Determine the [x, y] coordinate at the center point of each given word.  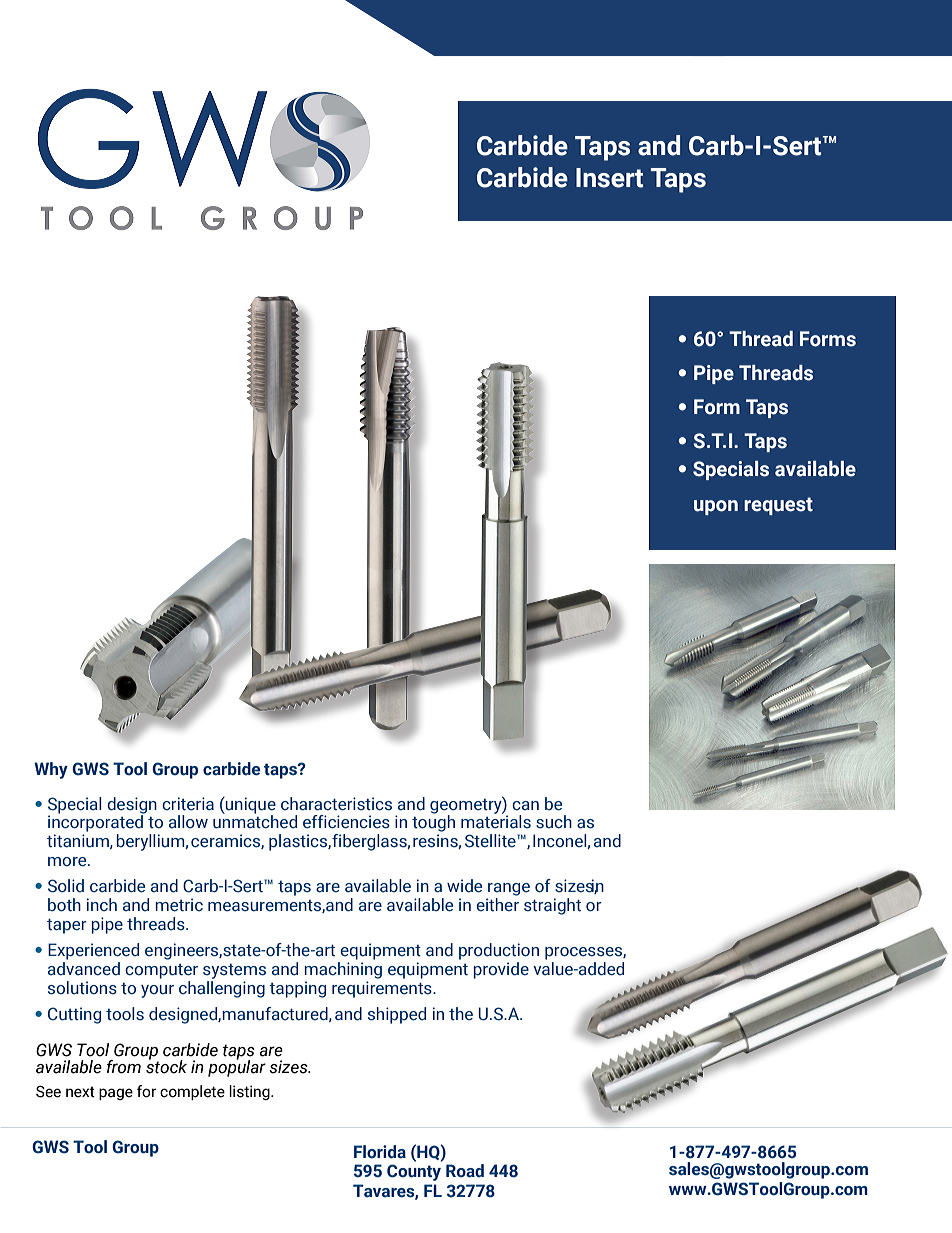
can [525, 806]
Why [51, 770]
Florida [380, 1152]
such [554, 822]
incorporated [96, 822]
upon [716, 507]
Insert [609, 178]
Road [465, 1171]
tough [433, 824]
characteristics [336, 804]
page [116, 1094]
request [778, 506]
